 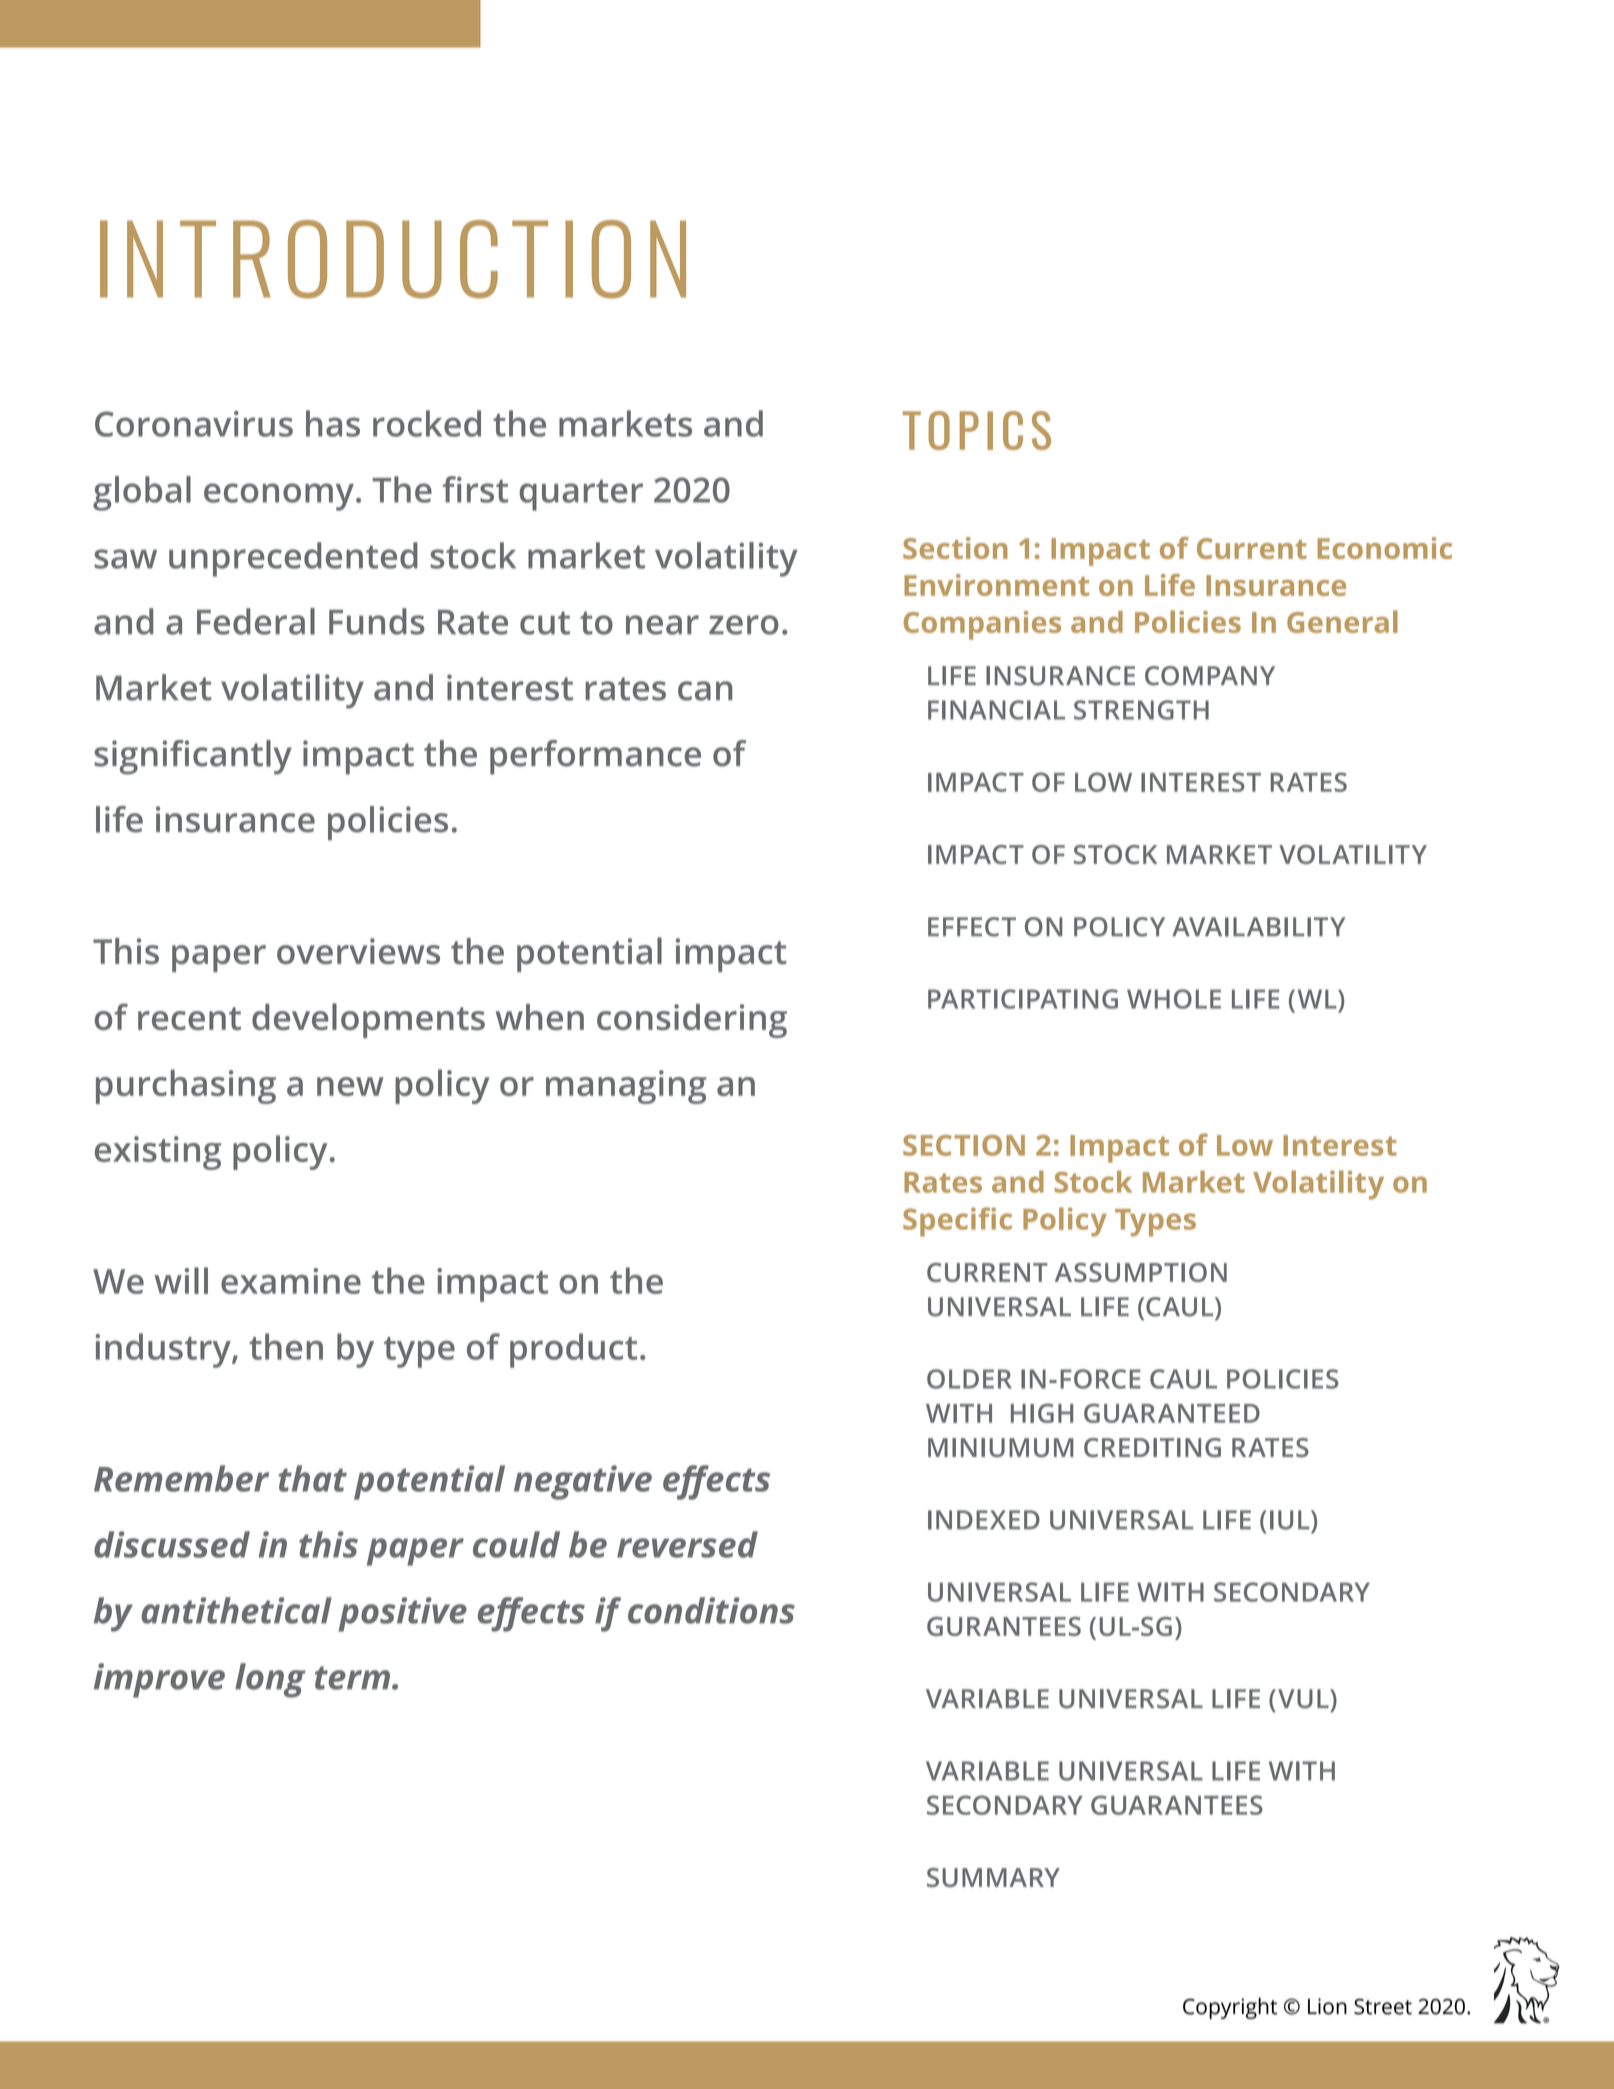 What do you see at coordinates (595, 757) in the screenshot?
I see `performance` at bounding box center [595, 757].
